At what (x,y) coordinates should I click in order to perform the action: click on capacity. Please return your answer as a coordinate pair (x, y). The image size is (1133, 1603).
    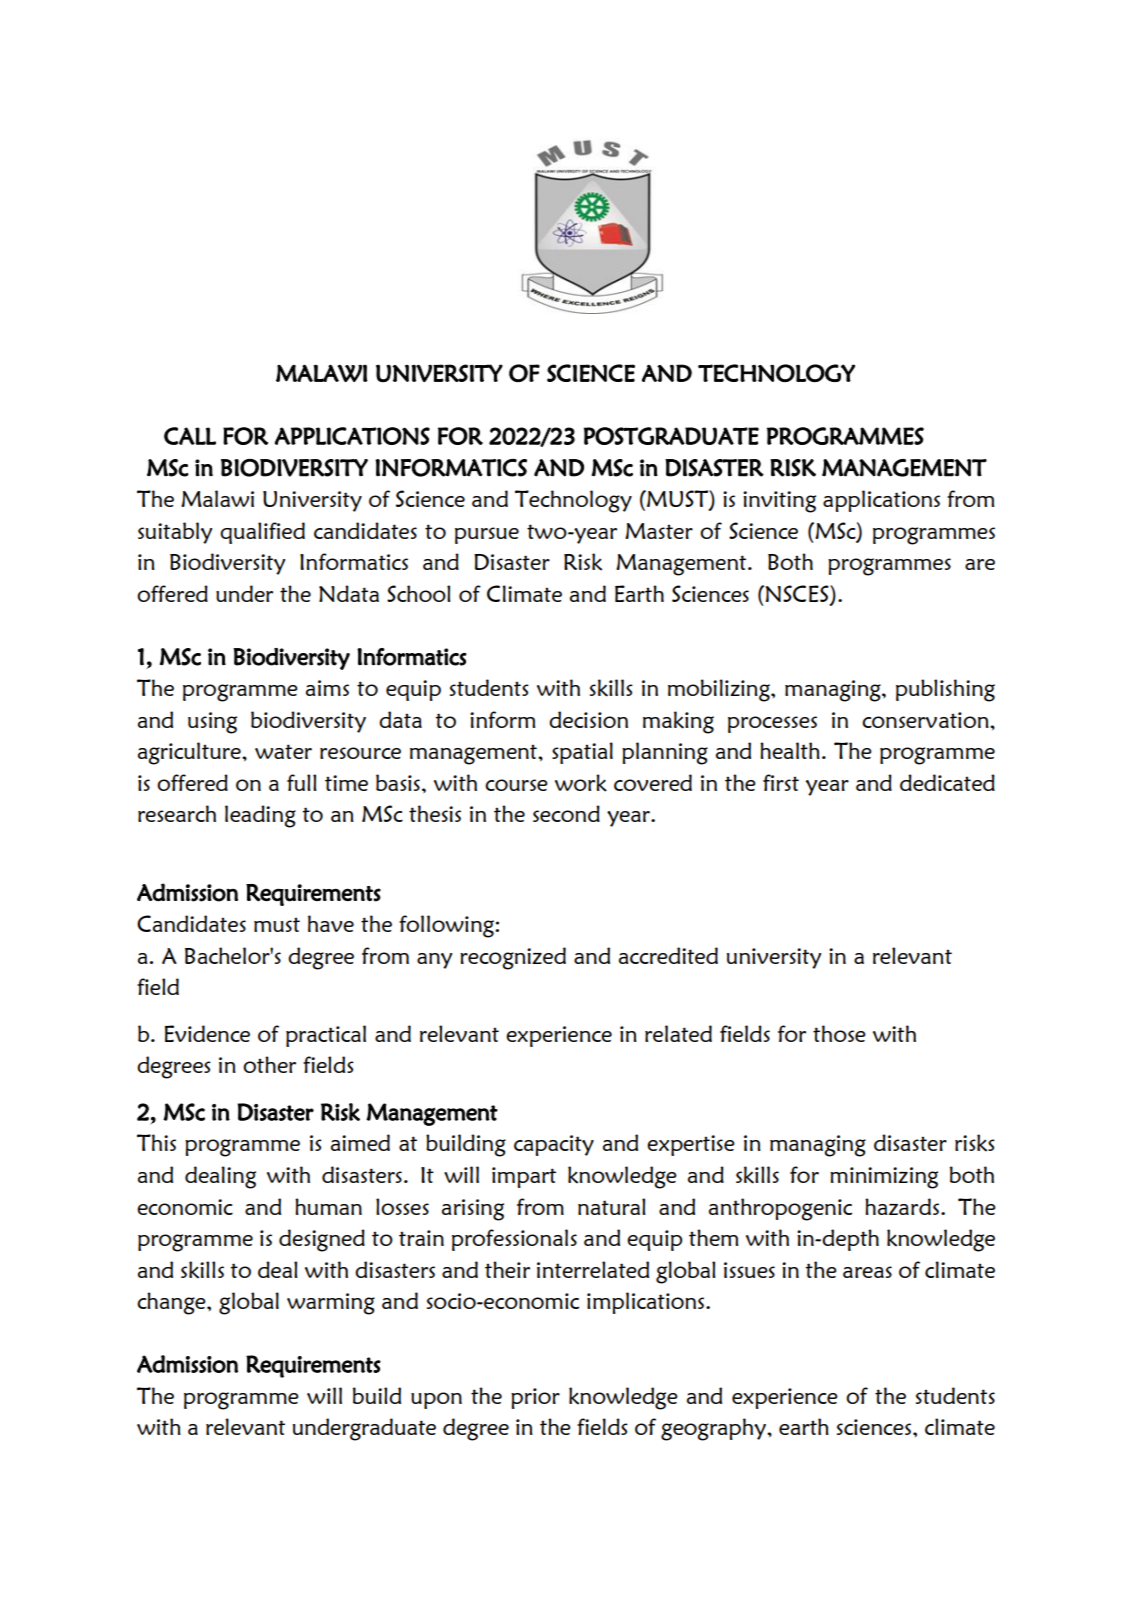
    Looking at the image, I should click on (554, 1145).
